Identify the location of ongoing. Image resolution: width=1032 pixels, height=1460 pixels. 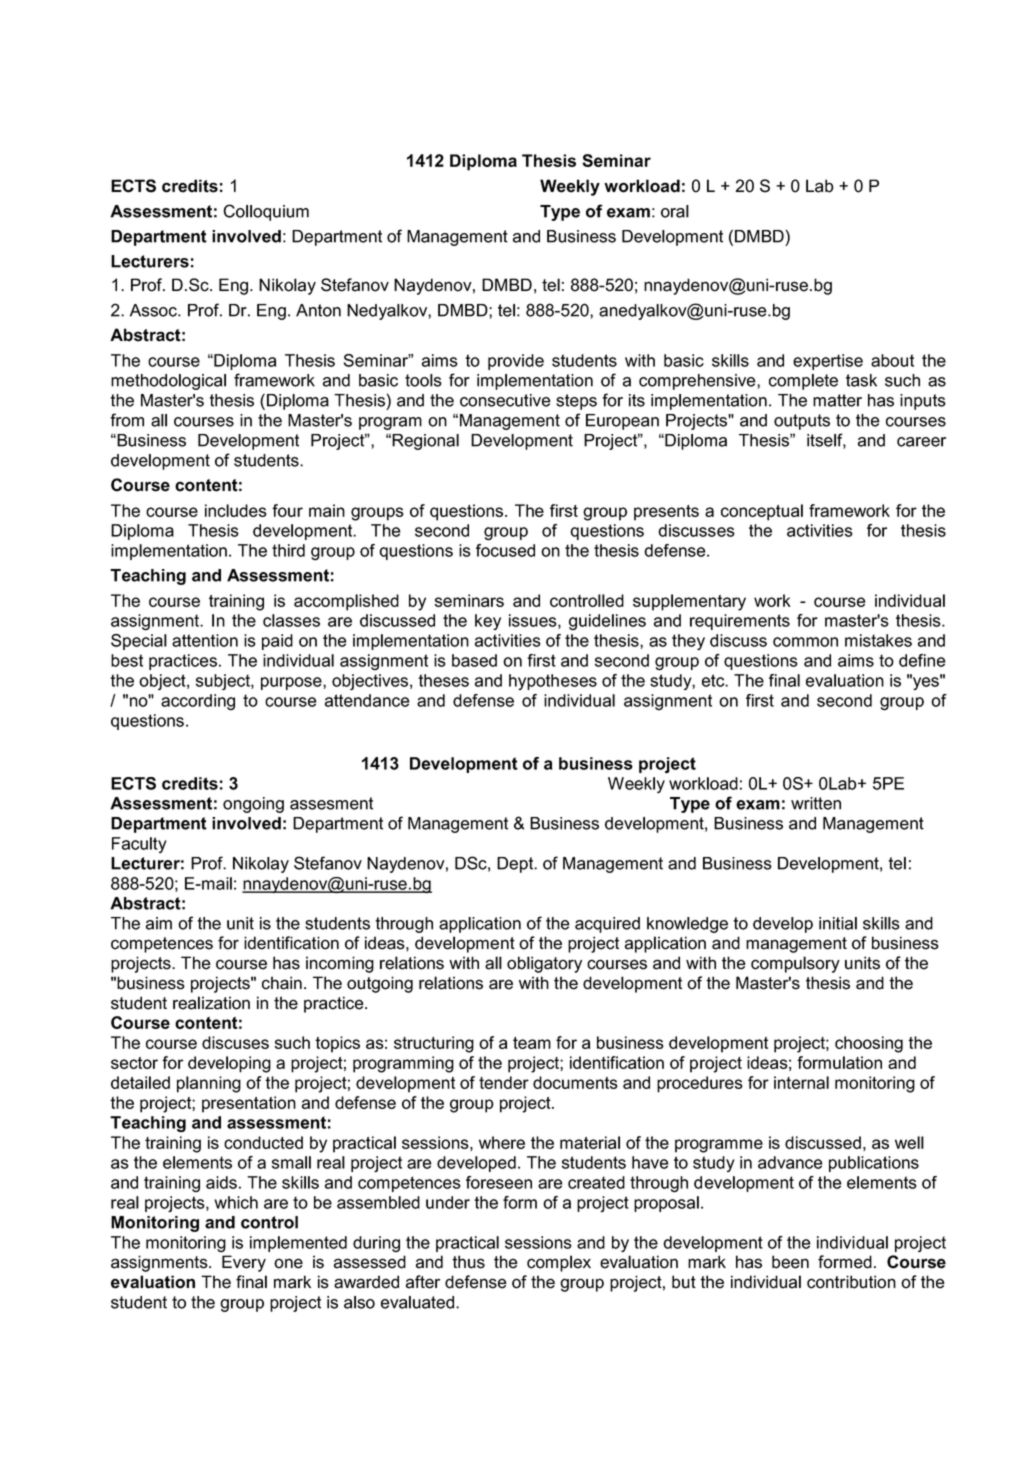
(253, 805).
